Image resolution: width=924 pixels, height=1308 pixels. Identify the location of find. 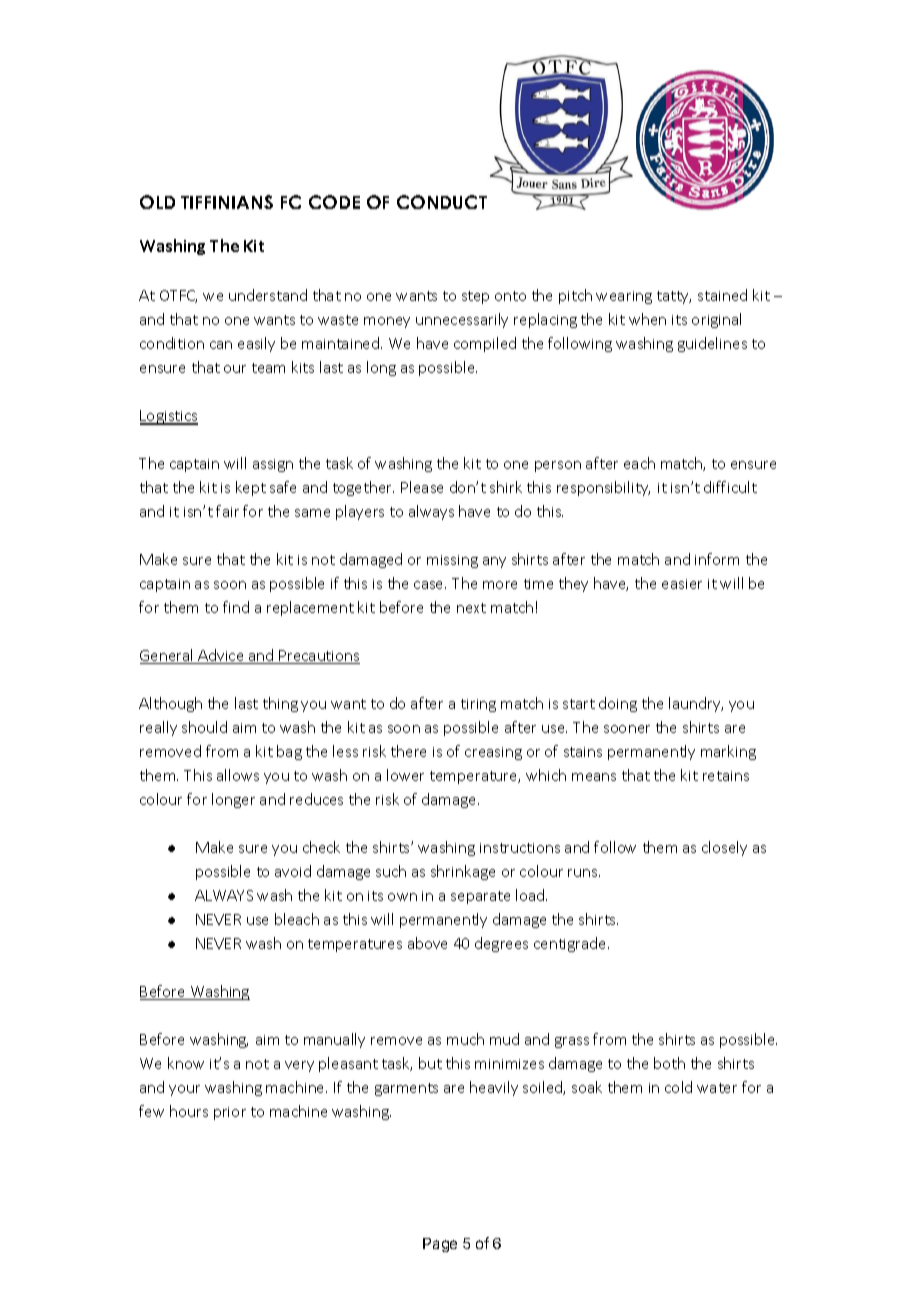
(236, 607).
